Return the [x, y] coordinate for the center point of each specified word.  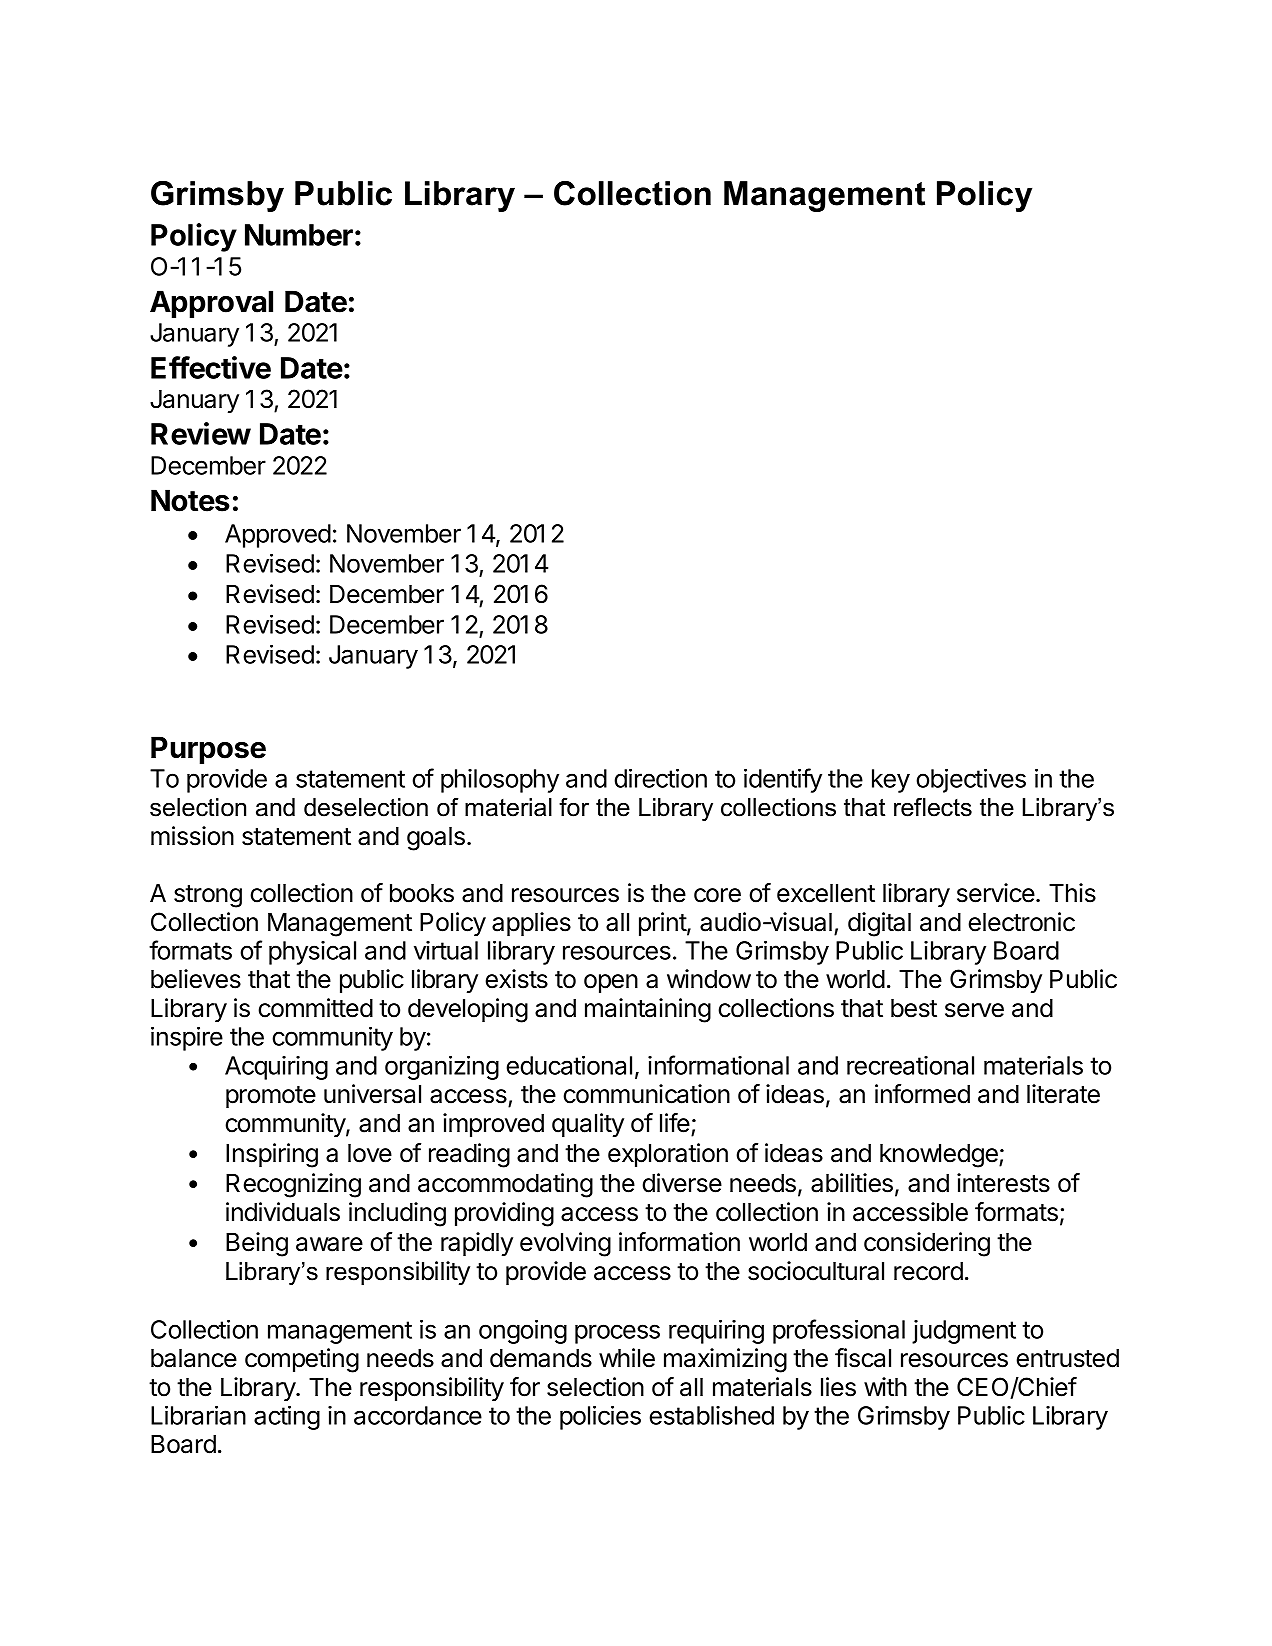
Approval [211, 304]
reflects [933, 807]
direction [660, 778]
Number [299, 235]
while [627, 1358]
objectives [971, 780]
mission [192, 836]
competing [302, 1360]
